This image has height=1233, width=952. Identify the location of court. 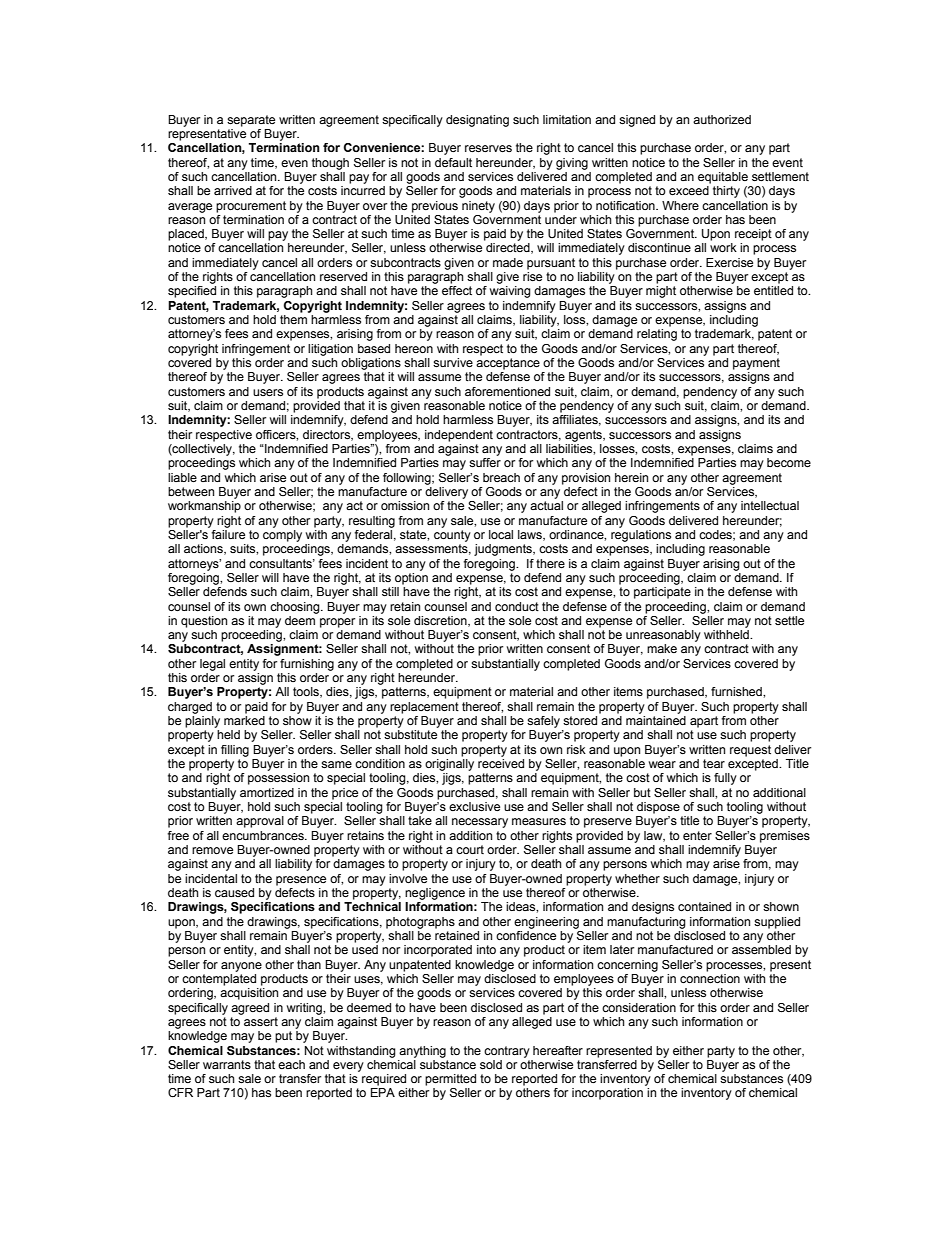
(470, 849).
